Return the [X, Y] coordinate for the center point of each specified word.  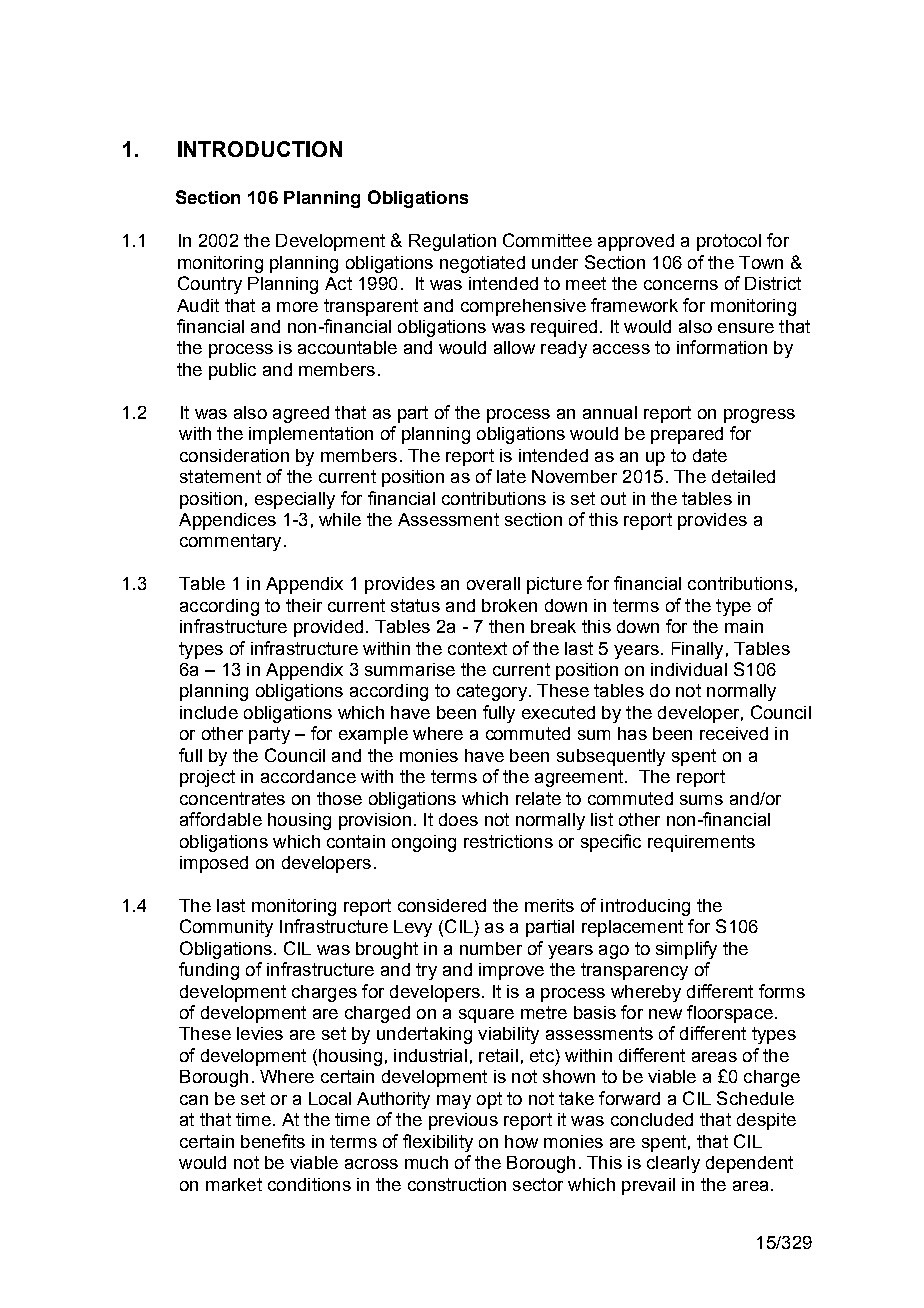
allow [514, 347]
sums [701, 800]
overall [493, 583]
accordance [308, 776]
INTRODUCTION [260, 149]
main [744, 626]
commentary [230, 542]
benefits [273, 1141]
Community [226, 928]
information [722, 347]
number [491, 948]
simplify [686, 950]
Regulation [452, 242]
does [458, 819]
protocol [729, 242]
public [232, 371]
